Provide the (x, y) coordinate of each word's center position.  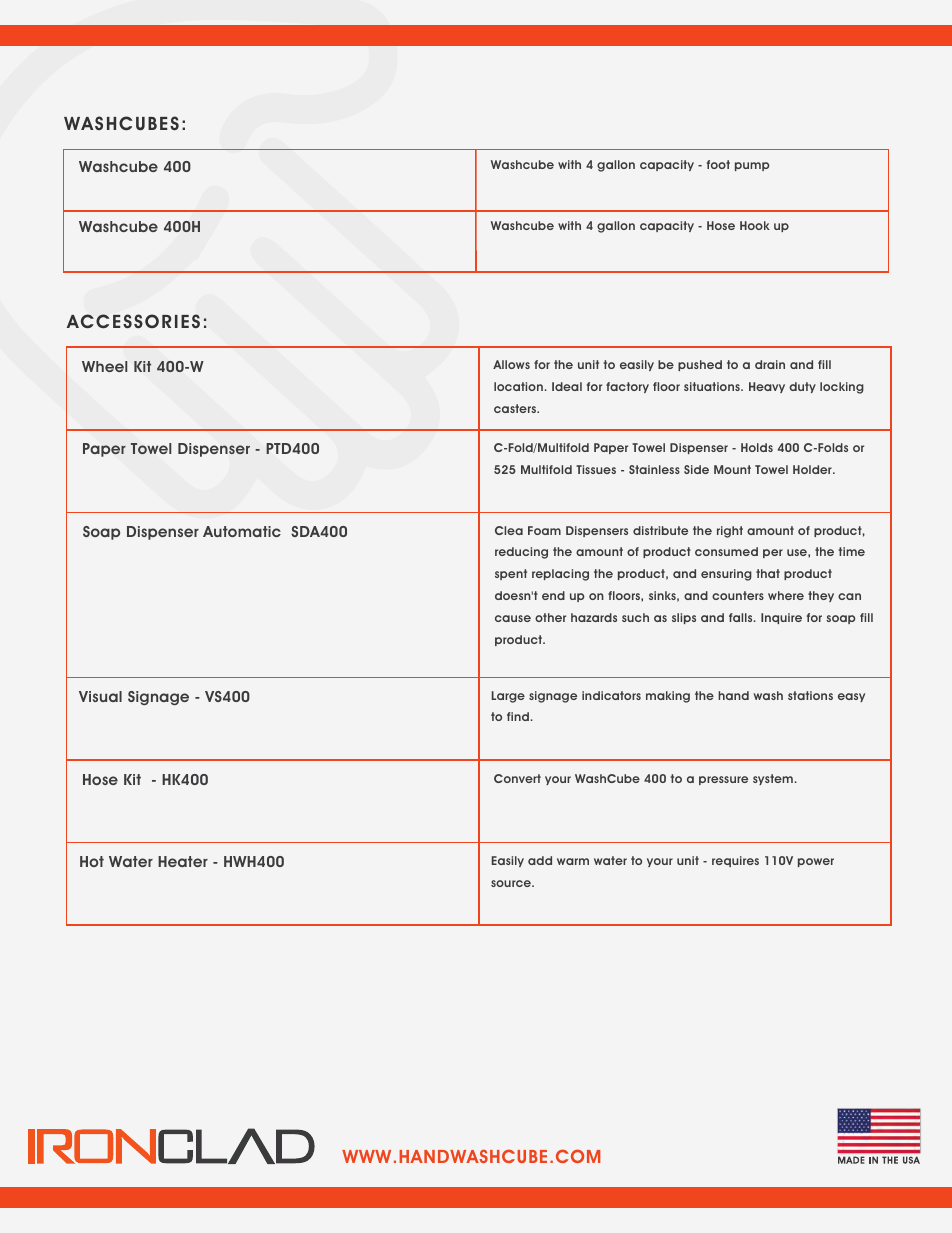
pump (752, 166)
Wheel (104, 366)
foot (718, 164)
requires (735, 861)
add (540, 860)
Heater (183, 861)
